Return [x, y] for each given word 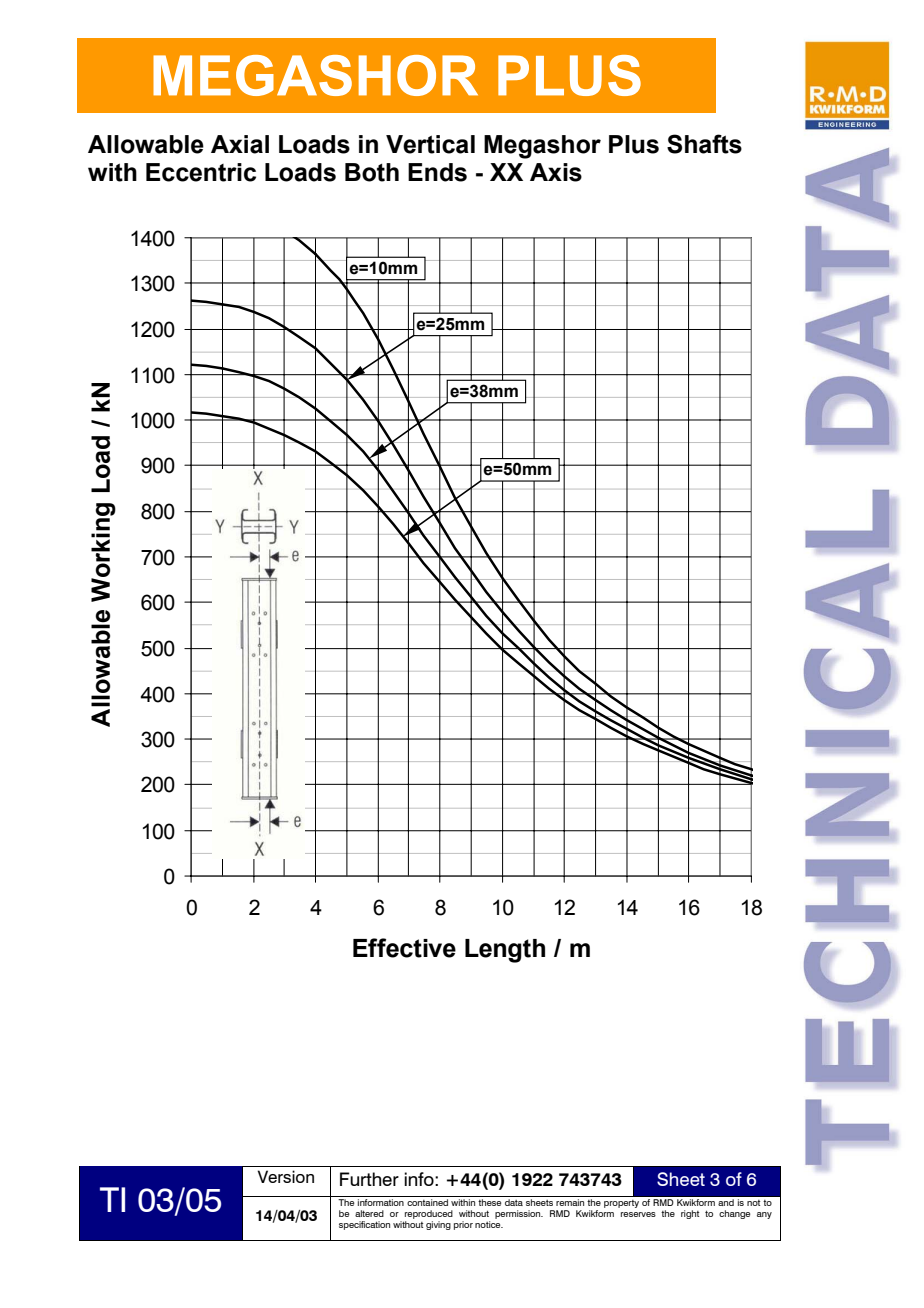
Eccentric [201, 172]
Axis [556, 172]
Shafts [704, 144]
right [690, 1214]
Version [285, 1176]
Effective [404, 948]
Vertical [430, 144]
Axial [240, 144]
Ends [437, 172]
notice [489, 1224]
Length [505, 951]
